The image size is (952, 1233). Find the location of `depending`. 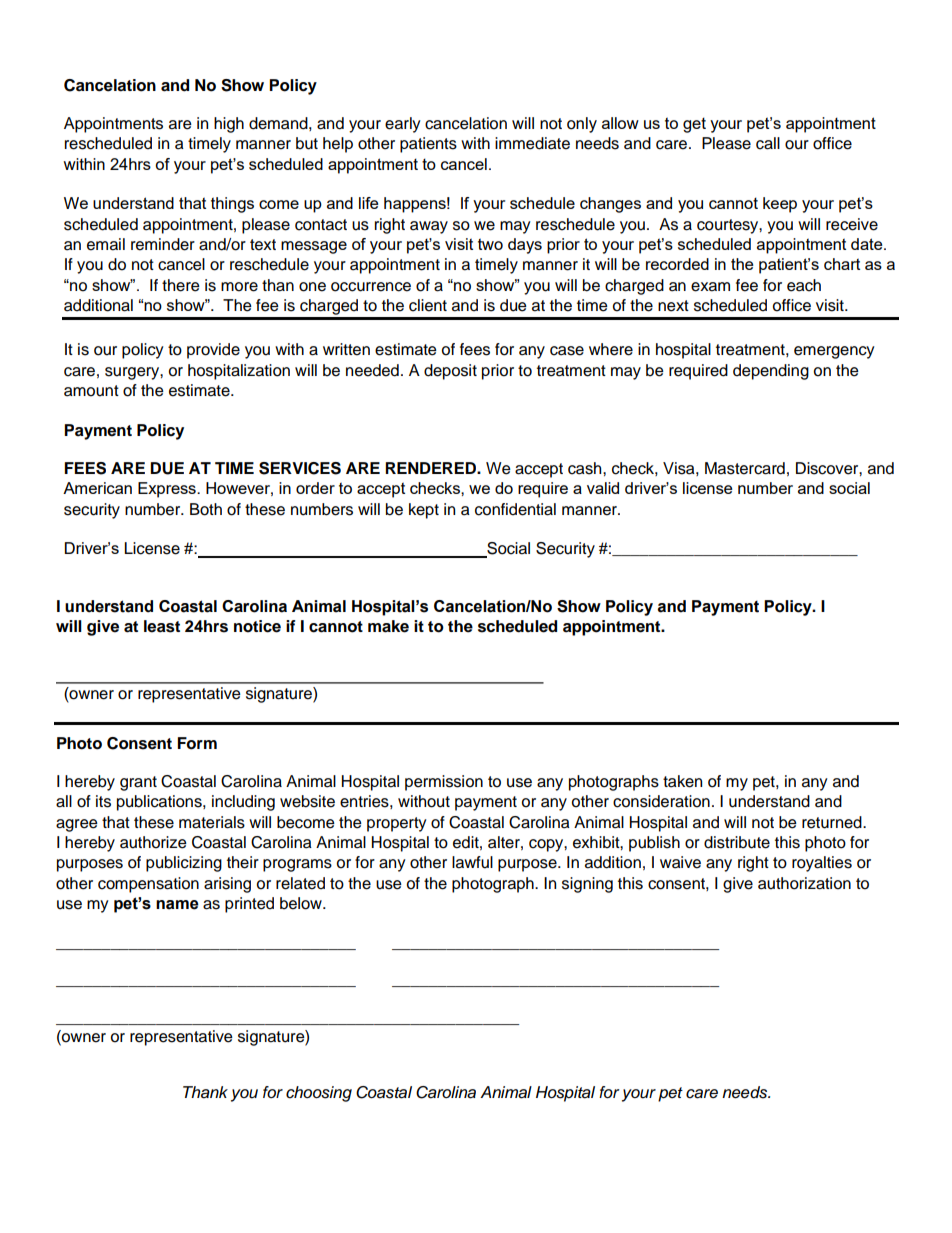

depending is located at coordinates (771, 372).
